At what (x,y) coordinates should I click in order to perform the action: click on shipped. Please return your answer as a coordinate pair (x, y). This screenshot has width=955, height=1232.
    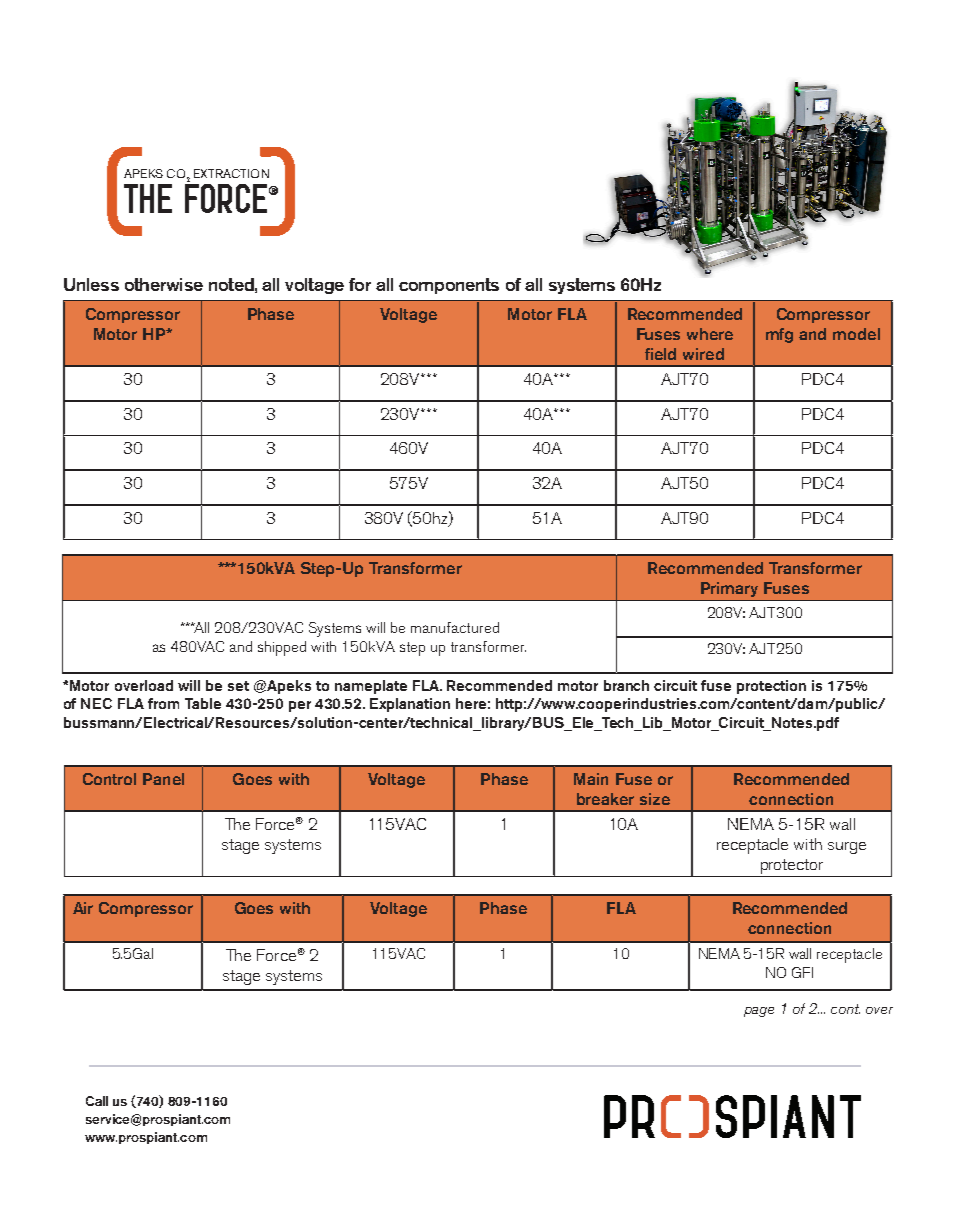
    Looking at the image, I should click on (282, 648).
